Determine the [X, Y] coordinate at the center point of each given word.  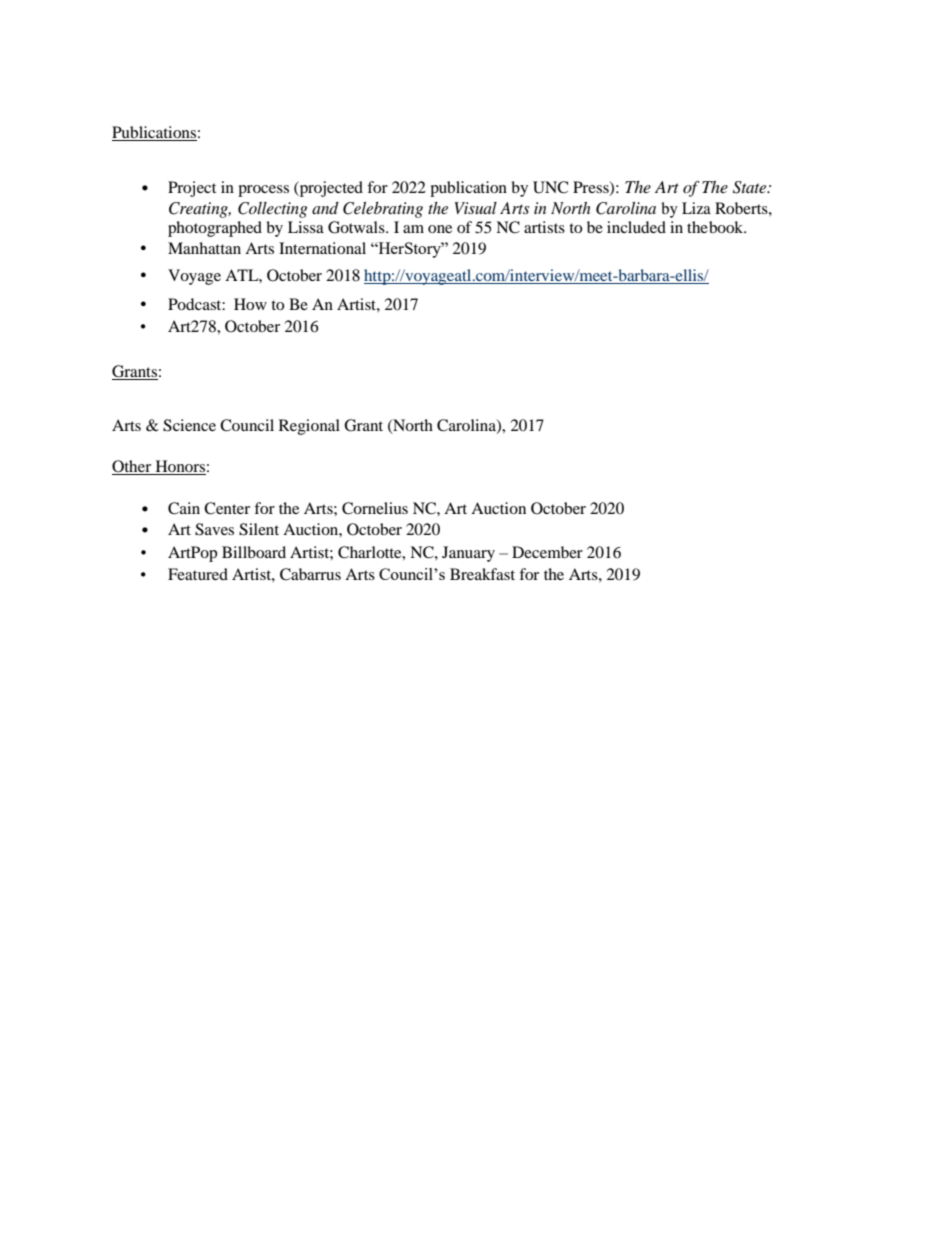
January [468, 554]
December [547, 552]
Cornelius [375, 508]
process [263, 191]
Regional [309, 427]
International [322, 248]
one [440, 229]
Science [189, 425]
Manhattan [204, 248]
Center [227, 508]
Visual [476, 208]
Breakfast [482, 574]
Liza [696, 208]
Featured [198, 574]
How [250, 304]
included [636, 227]
